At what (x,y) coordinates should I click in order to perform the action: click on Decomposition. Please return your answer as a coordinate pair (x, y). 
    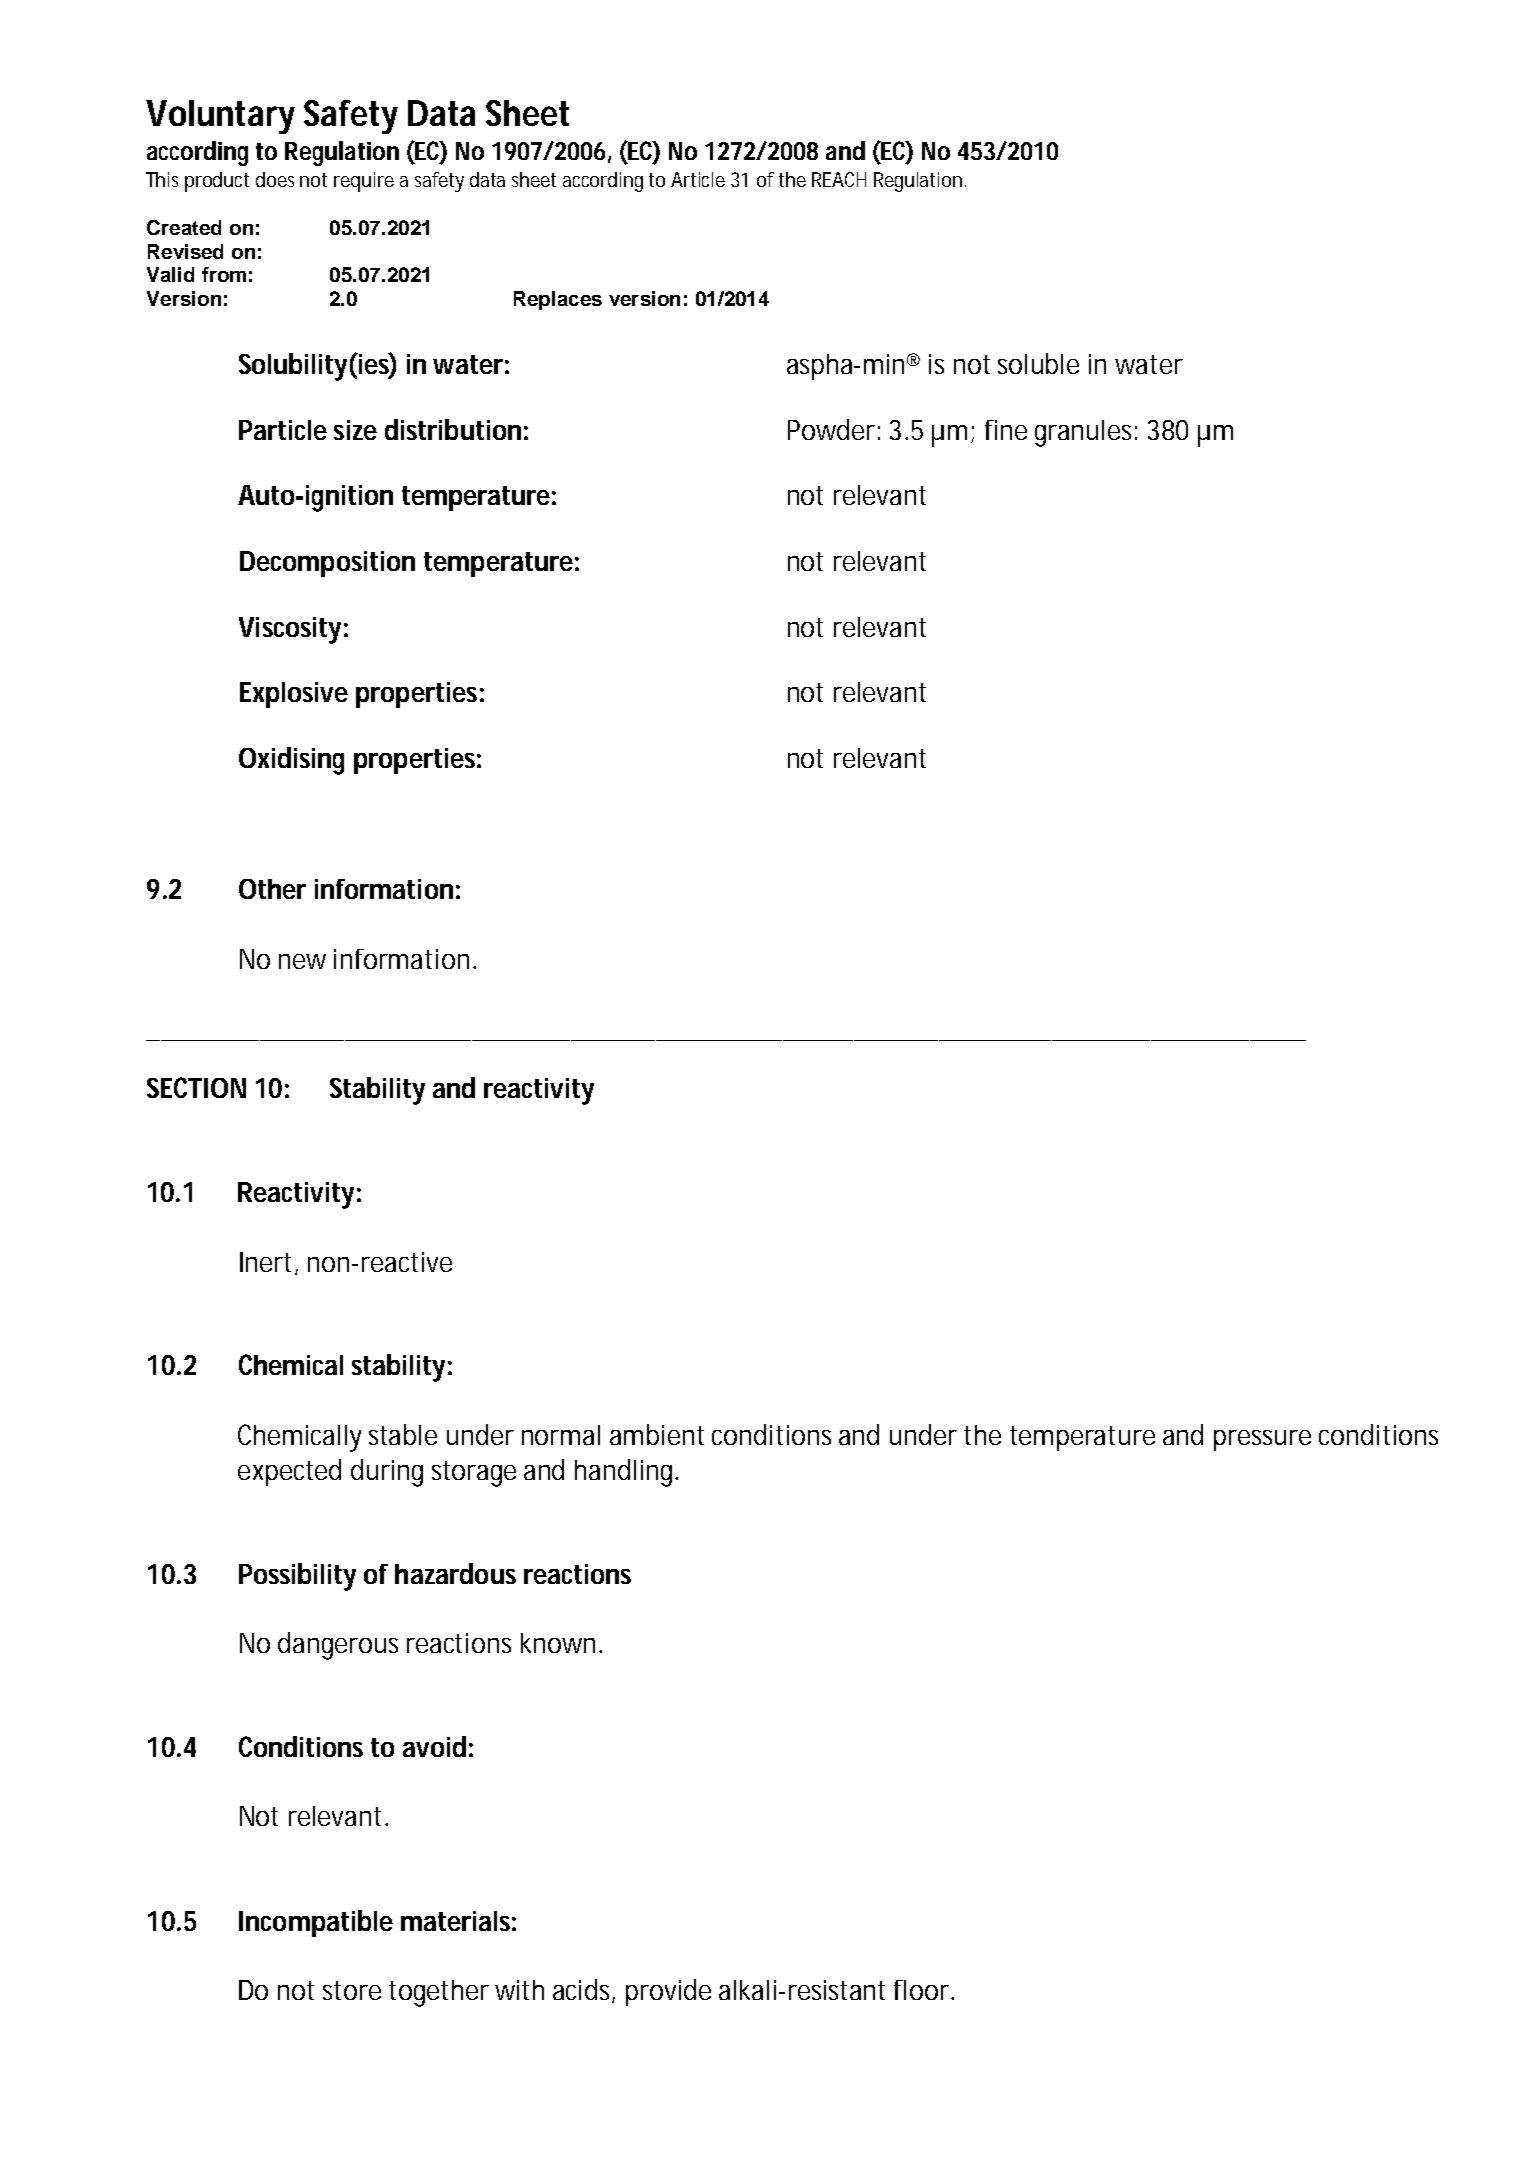
    Looking at the image, I should click on (327, 564).
